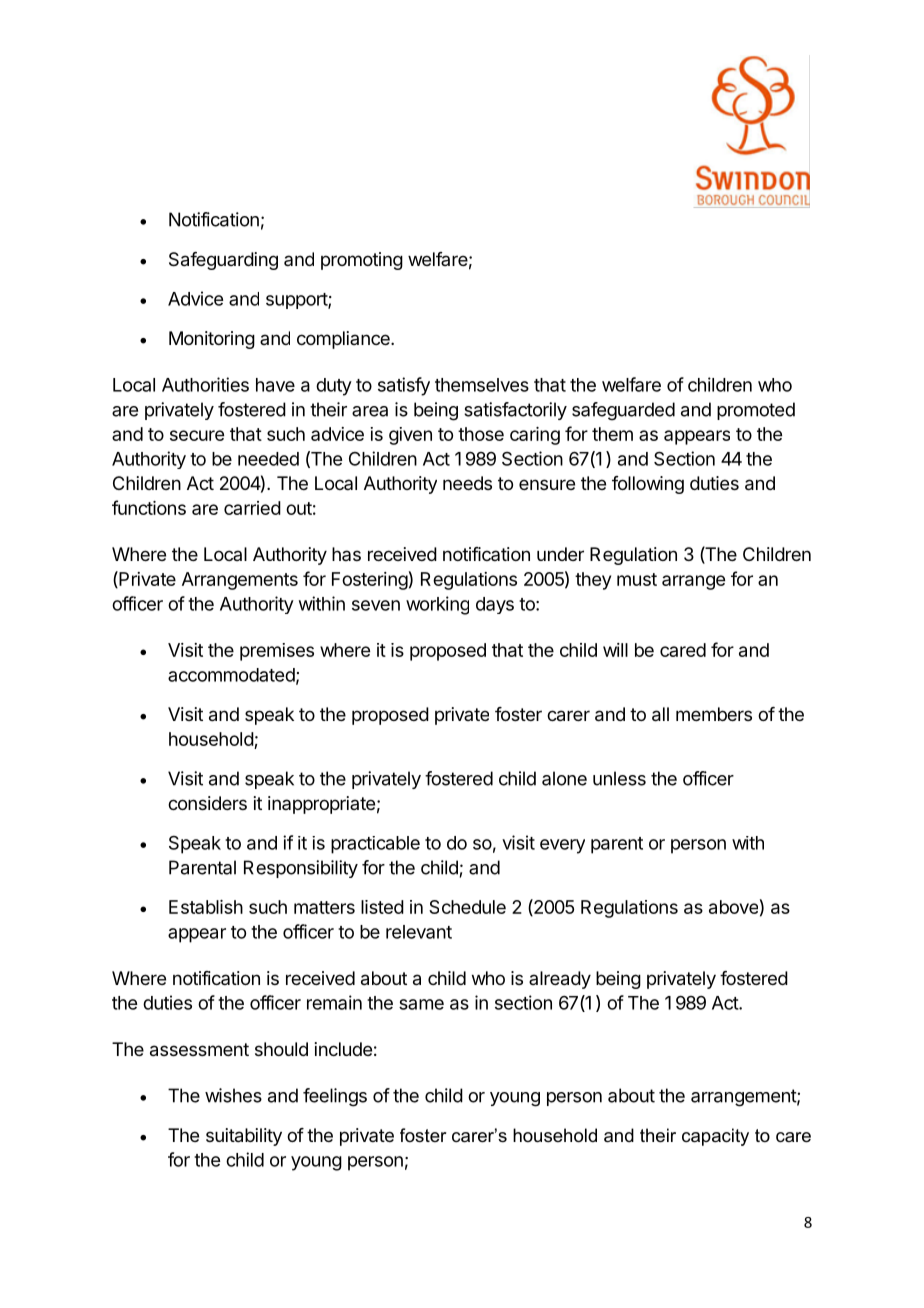 The width and height of the page is (924, 1308). I want to click on safeguarded, so click(623, 411).
